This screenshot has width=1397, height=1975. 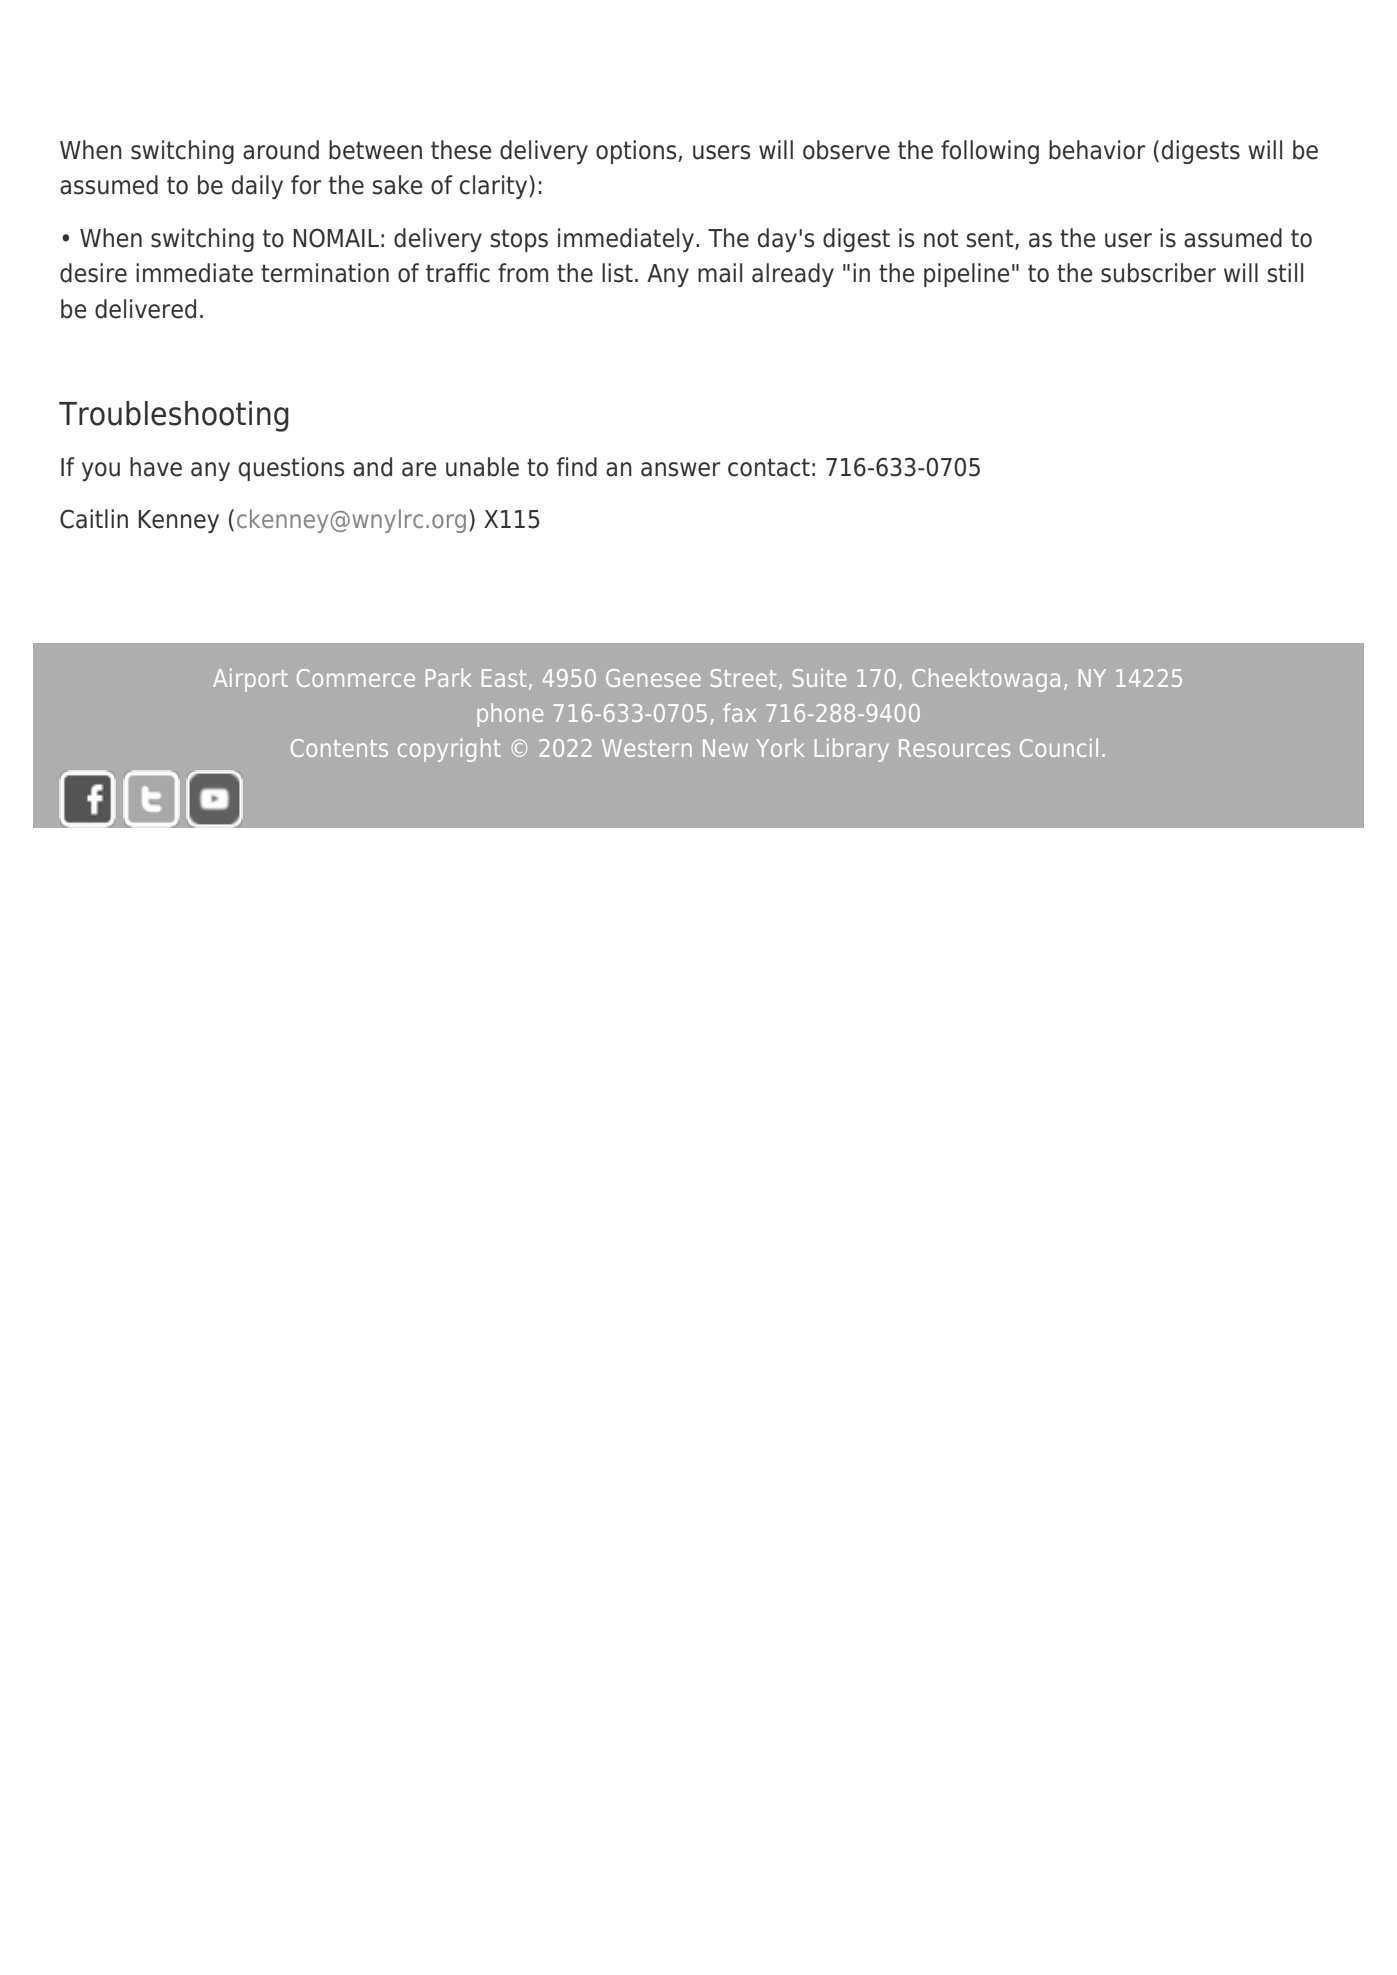 I want to click on behavior, so click(x=1097, y=150).
